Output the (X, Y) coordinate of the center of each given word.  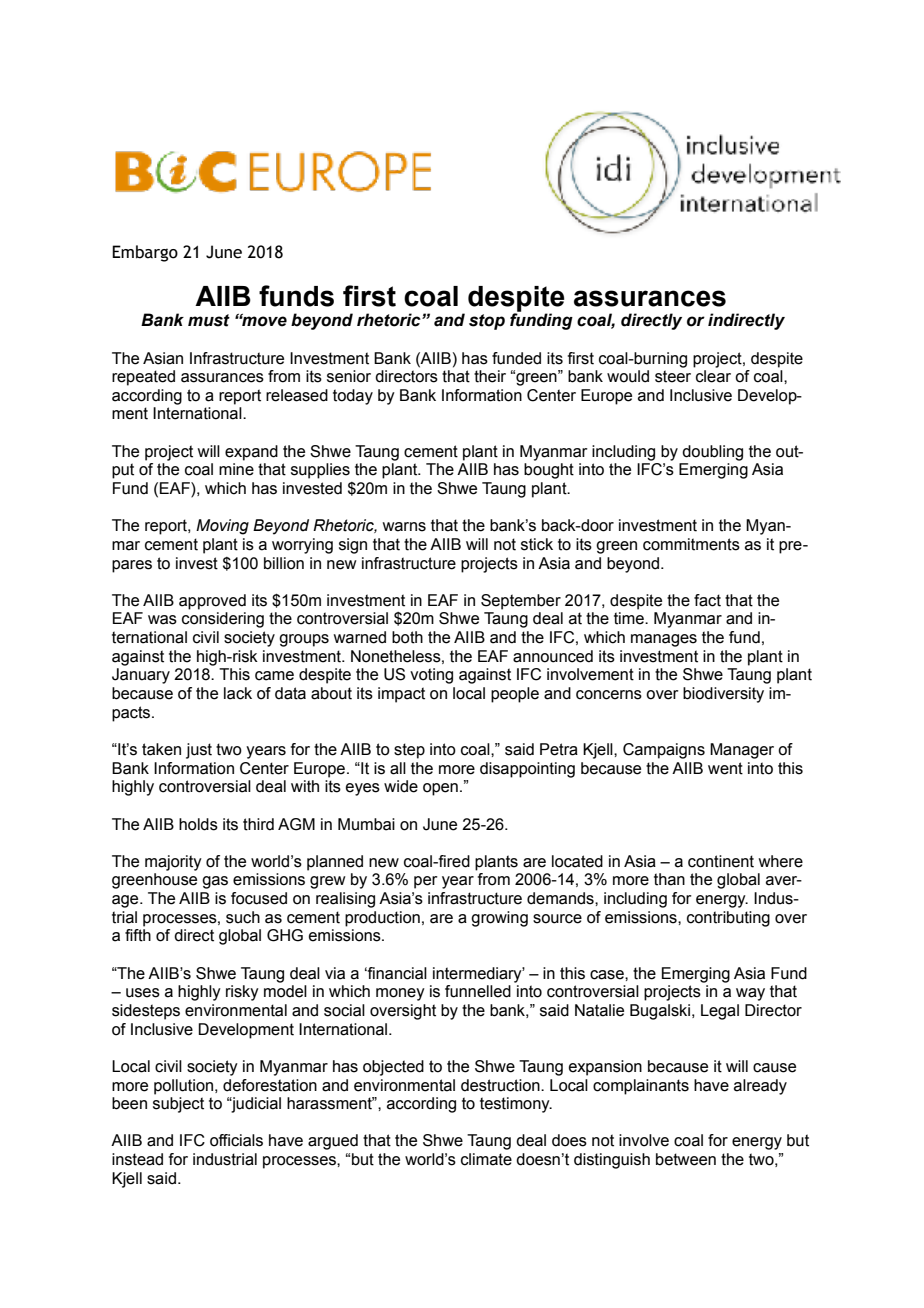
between (686, 1159)
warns (404, 527)
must (209, 320)
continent (721, 861)
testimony (516, 1105)
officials (236, 1140)
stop (487, 322)
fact (707, 600)
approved (212, 602)
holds (198, 824)
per (426, 882)
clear (713, 376)
